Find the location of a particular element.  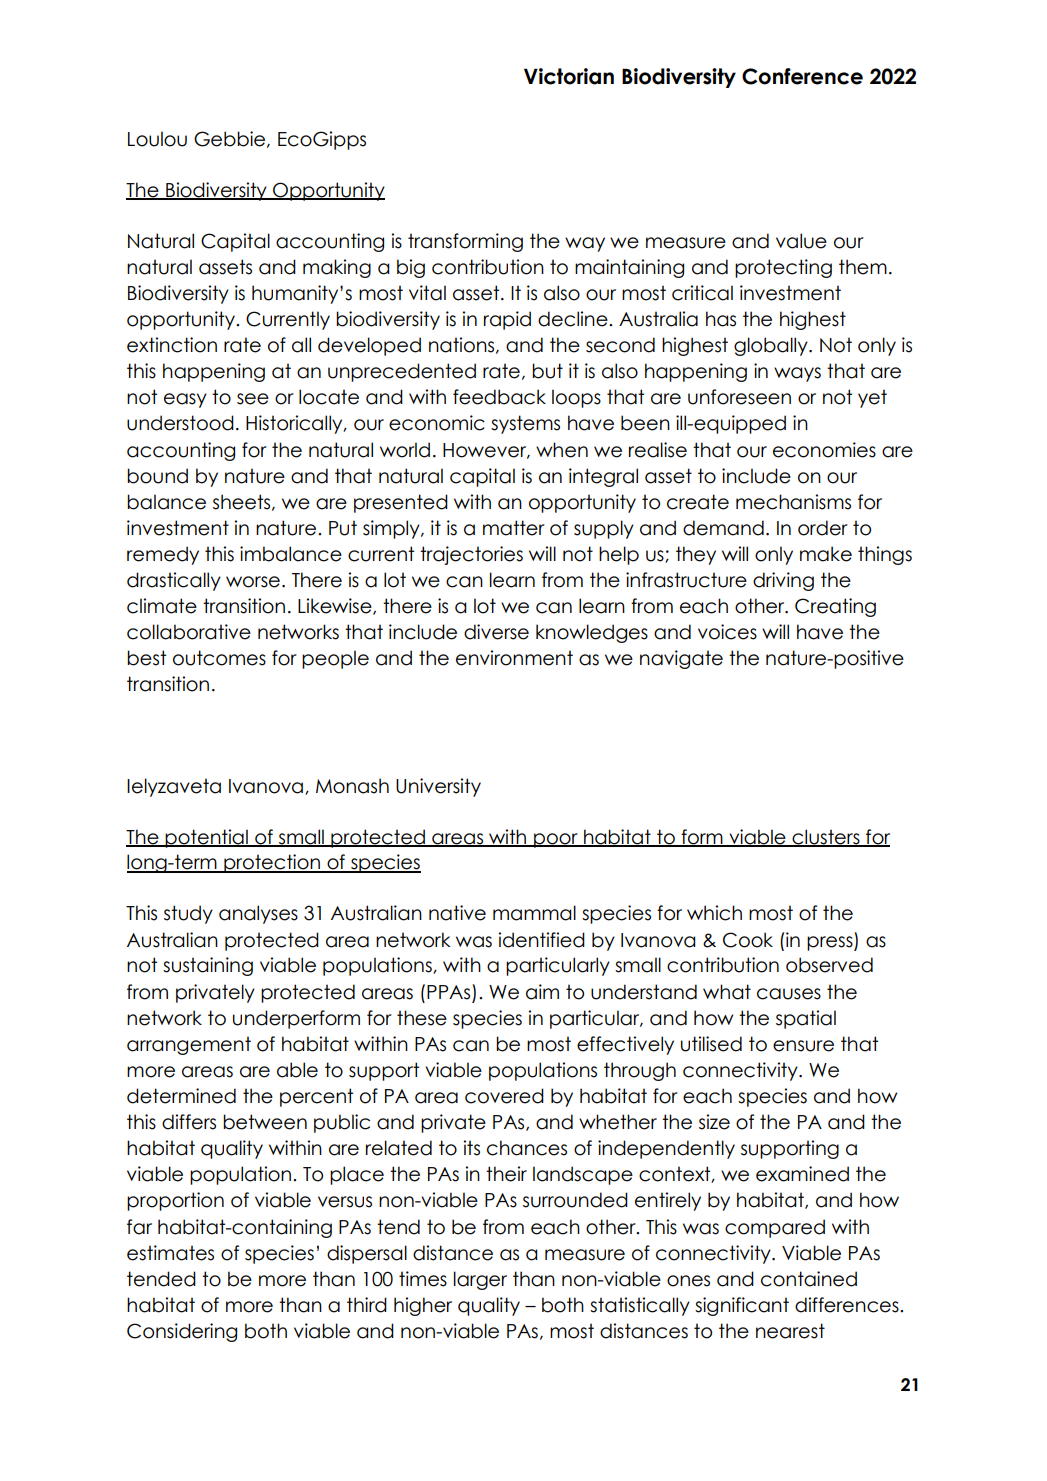

mammal is located at coordinates (534, 913).
